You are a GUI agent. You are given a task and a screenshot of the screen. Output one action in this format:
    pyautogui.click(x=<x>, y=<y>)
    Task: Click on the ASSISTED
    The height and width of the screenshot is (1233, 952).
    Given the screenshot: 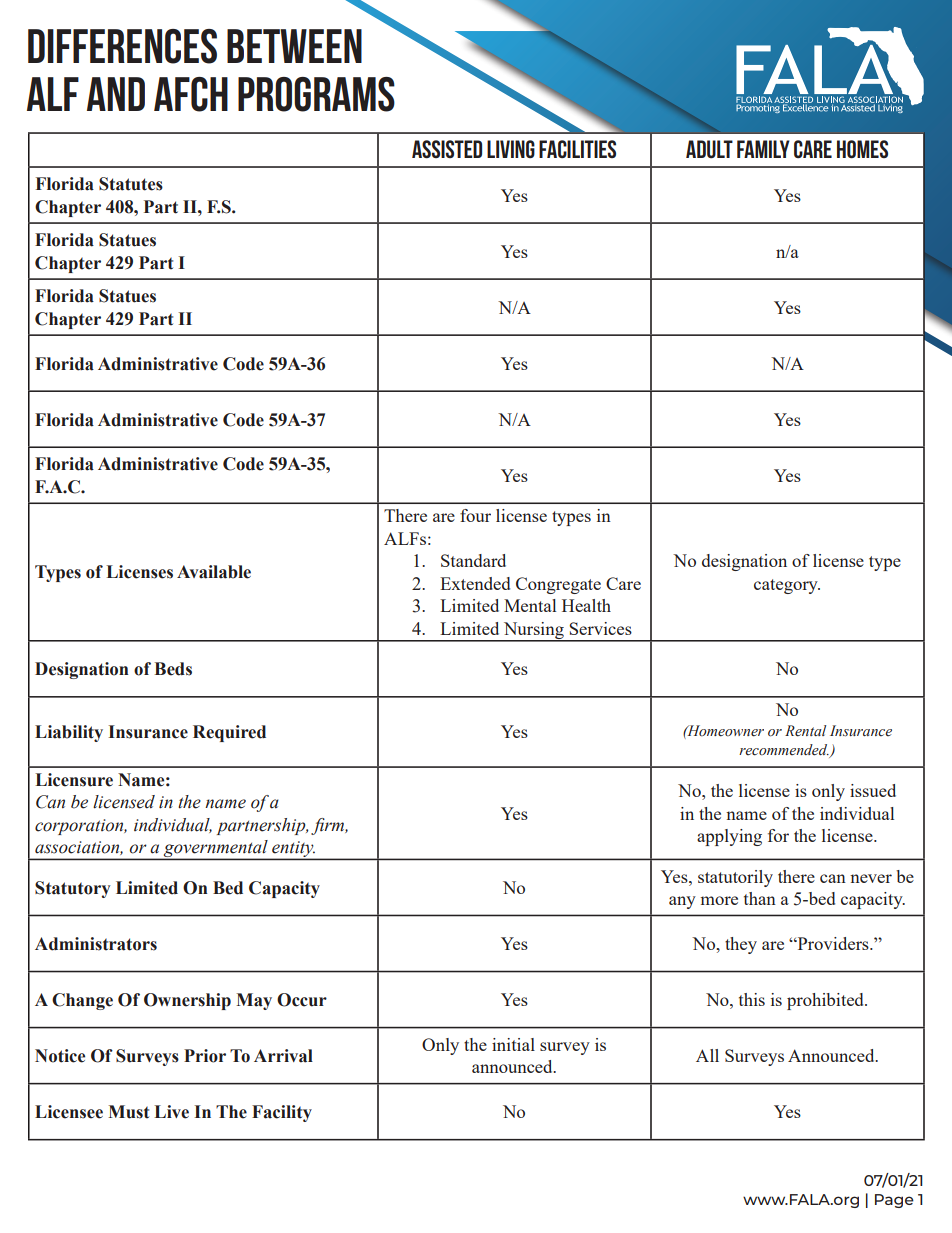 What is the action you would take?
    pyautogui.click(x=447, y=149)
